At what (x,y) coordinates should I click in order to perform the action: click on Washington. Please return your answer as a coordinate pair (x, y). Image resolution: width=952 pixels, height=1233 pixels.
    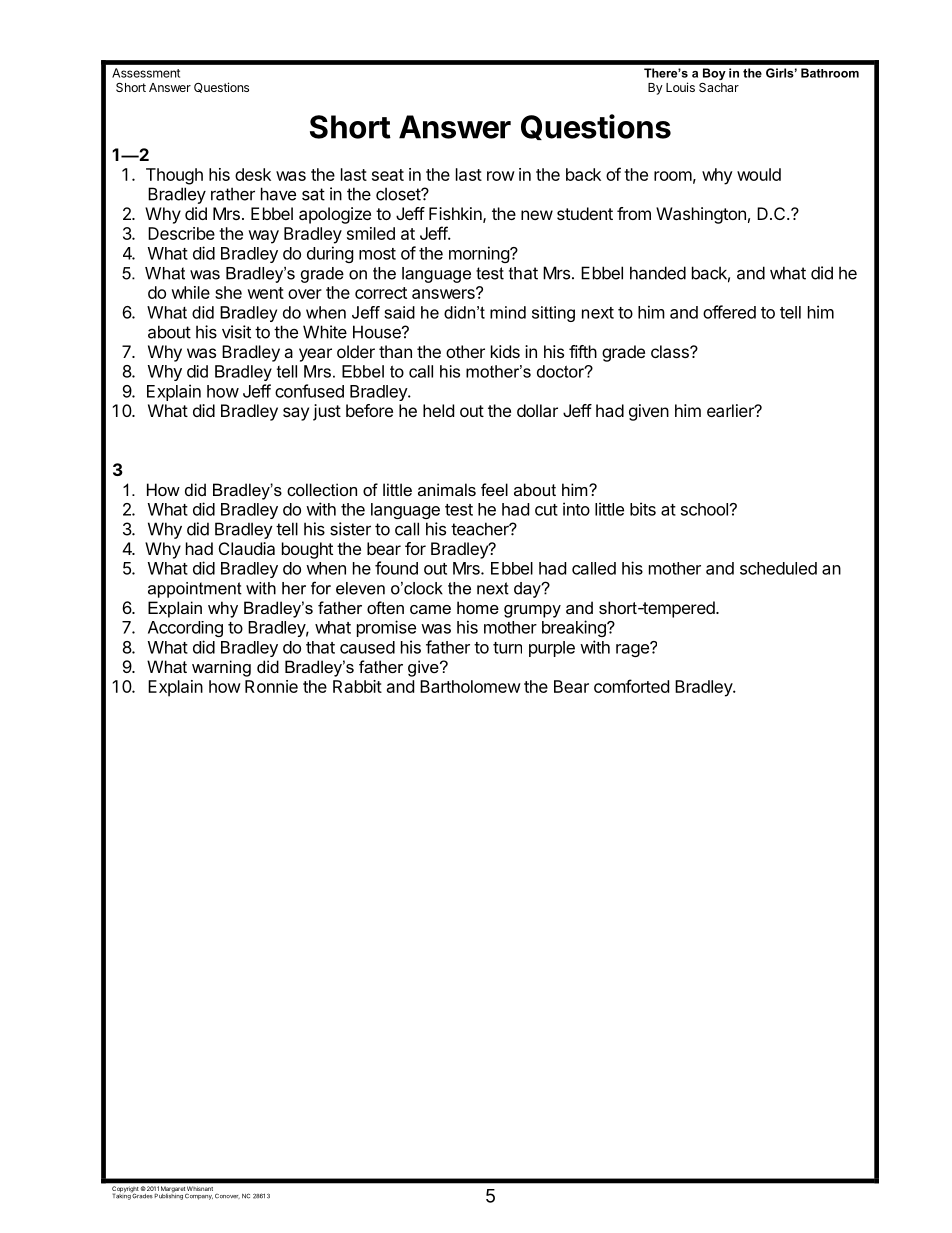
    Looking at the image, I should click on (701, 215).
